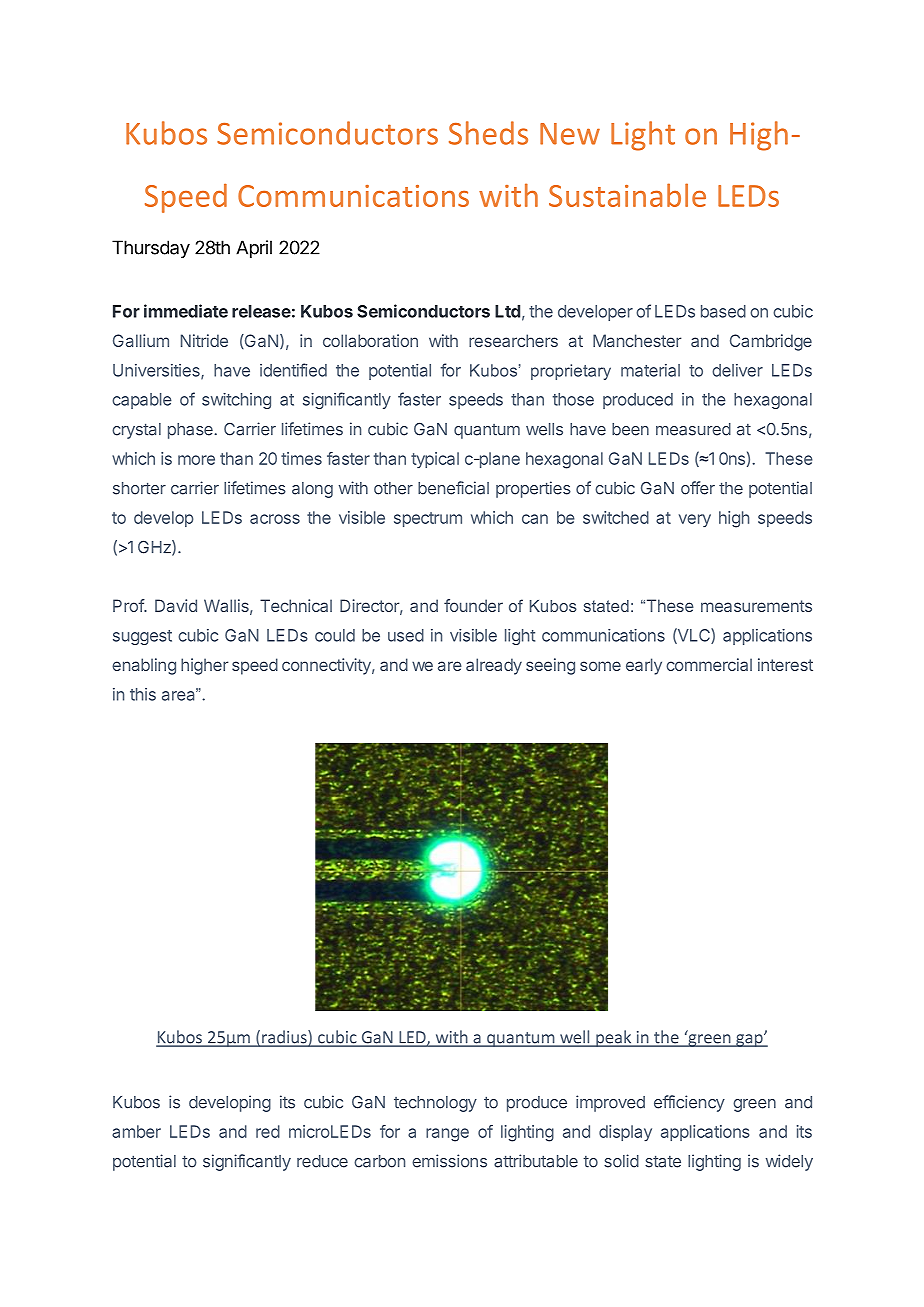 This page has height=1307, width=924. Describe the element at coordinates (176, 605) in the page. I see `David` at that location.
